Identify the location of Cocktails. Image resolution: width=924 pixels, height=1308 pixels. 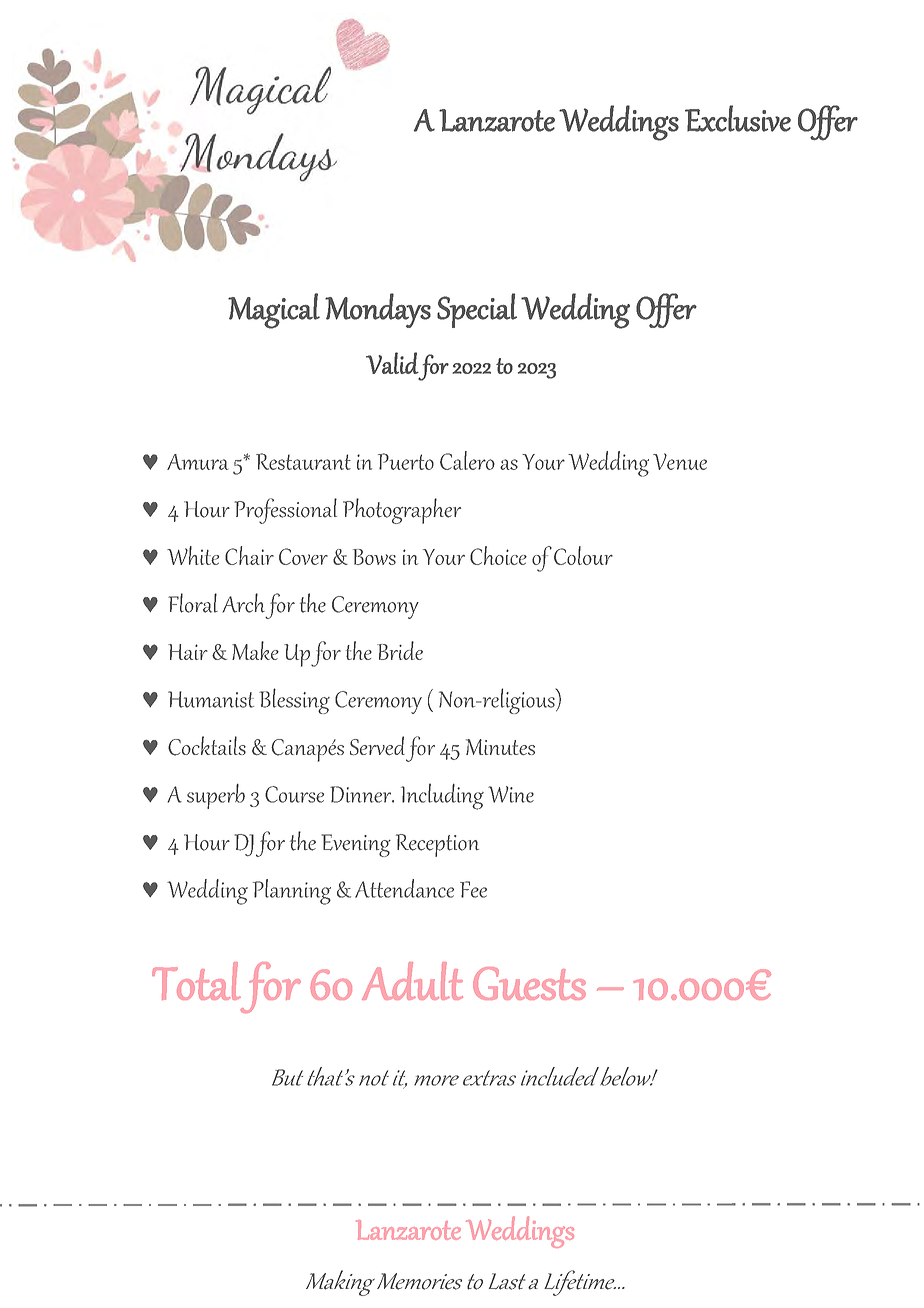
(207, 746).
